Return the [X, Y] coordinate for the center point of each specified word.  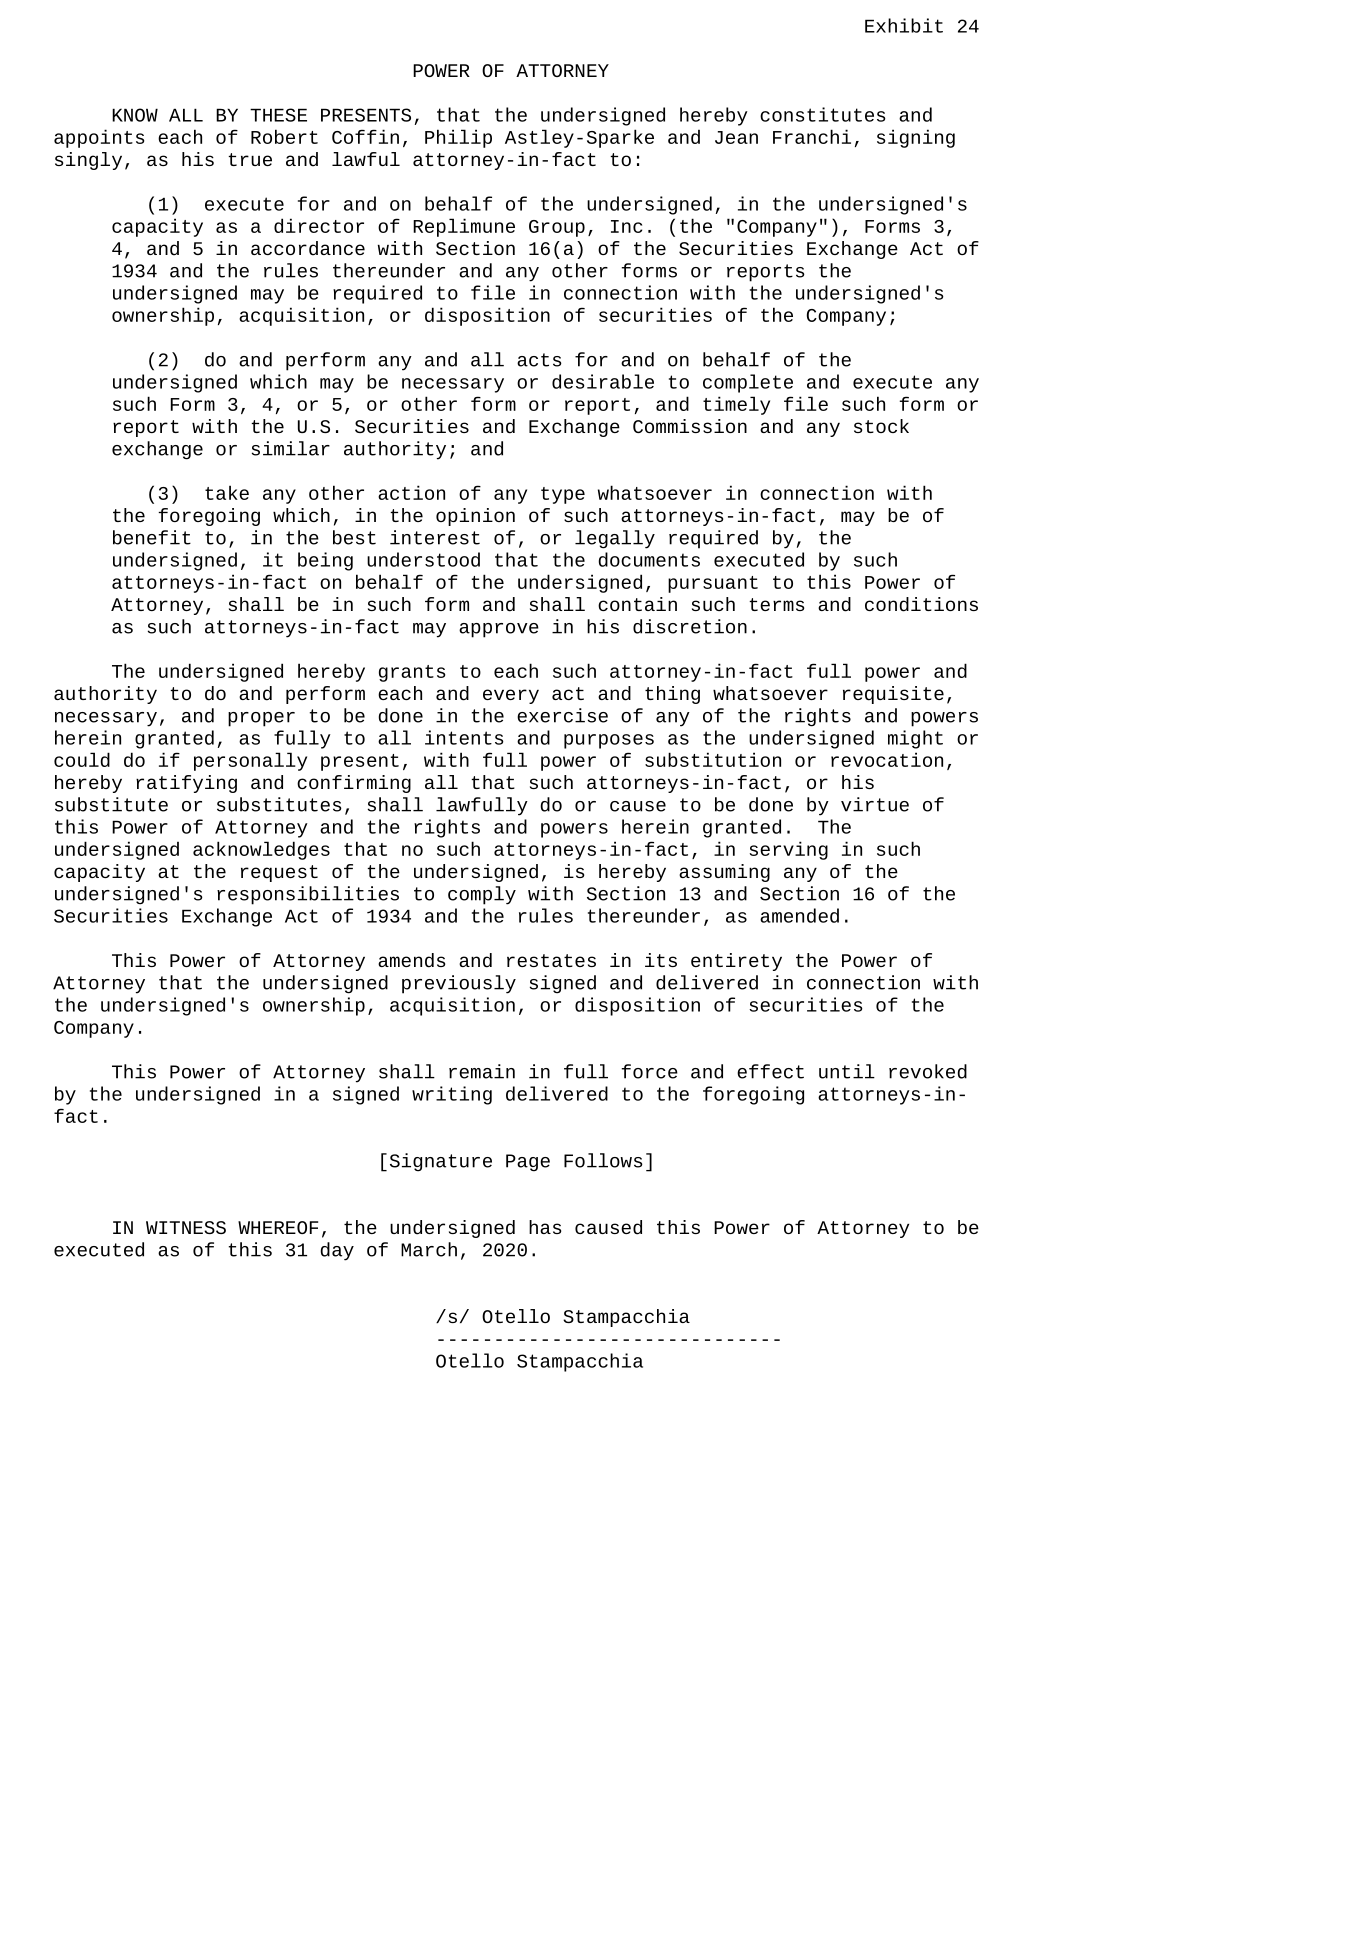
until [847, 1071]
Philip [458, 138]
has [545, 1227]
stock [881, 426]
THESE [278, 115]
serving [789, 850]
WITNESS [186, 1227]
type [563, 495]
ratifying [186, 784]
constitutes [823, 114]
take [227, 492]
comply [482, 895]
